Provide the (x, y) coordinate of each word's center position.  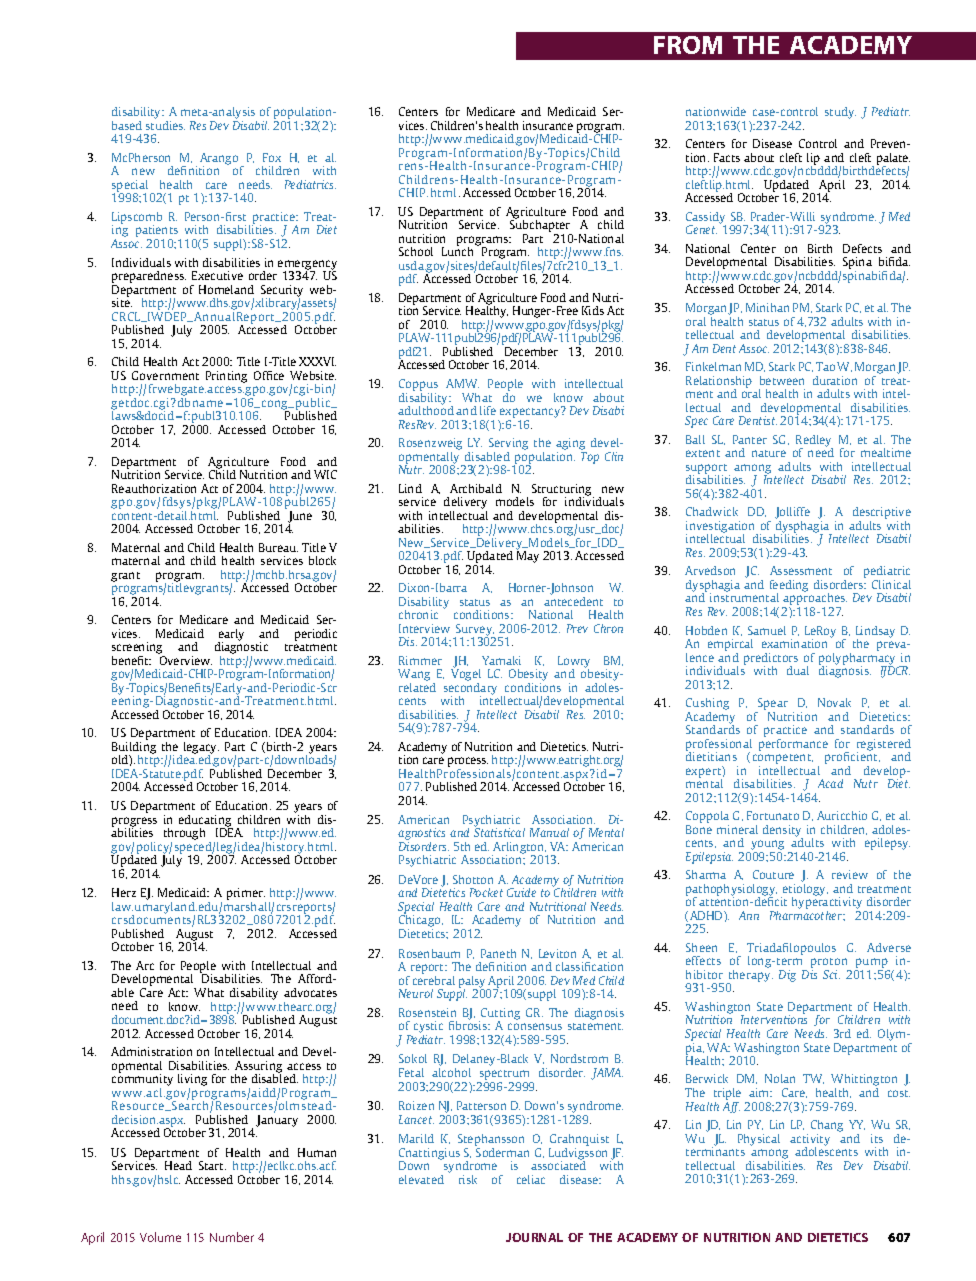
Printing (226, 377)
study (840, 113)
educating (206, 822)
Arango (219, 160)
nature (769, 453)
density (783, 832)
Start (212, 1165)
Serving (507, 445)
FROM (688, 45)
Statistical (499, 831)
